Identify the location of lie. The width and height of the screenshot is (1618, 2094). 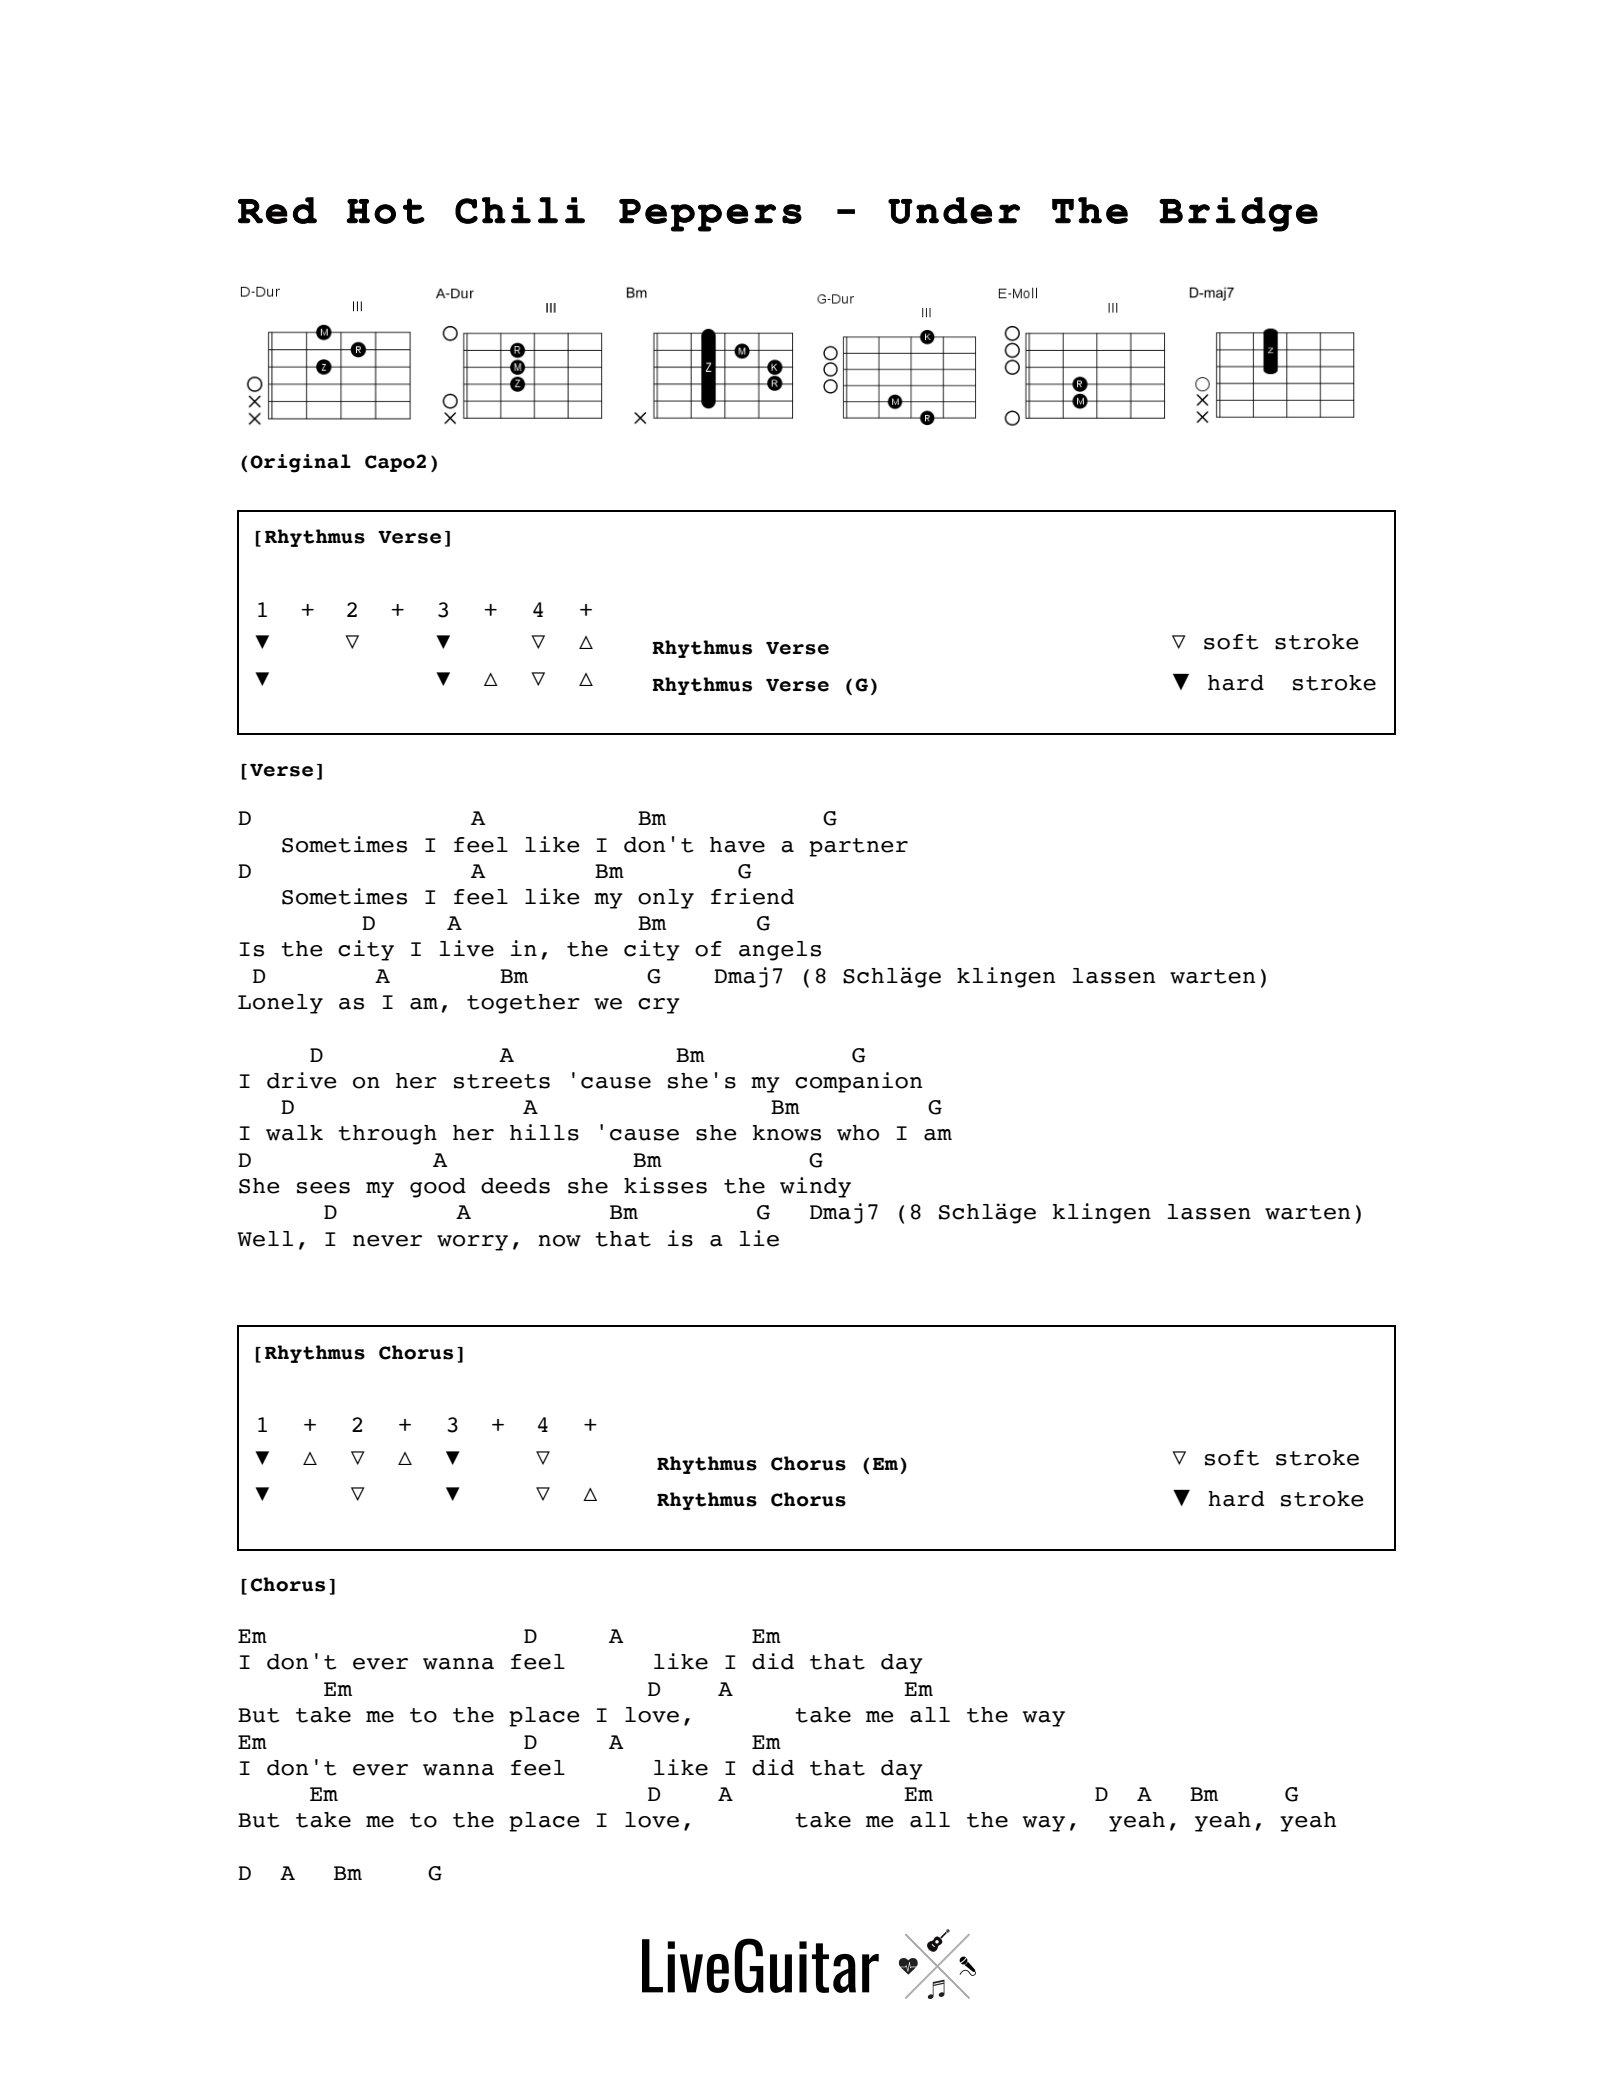
(759, 1238).
